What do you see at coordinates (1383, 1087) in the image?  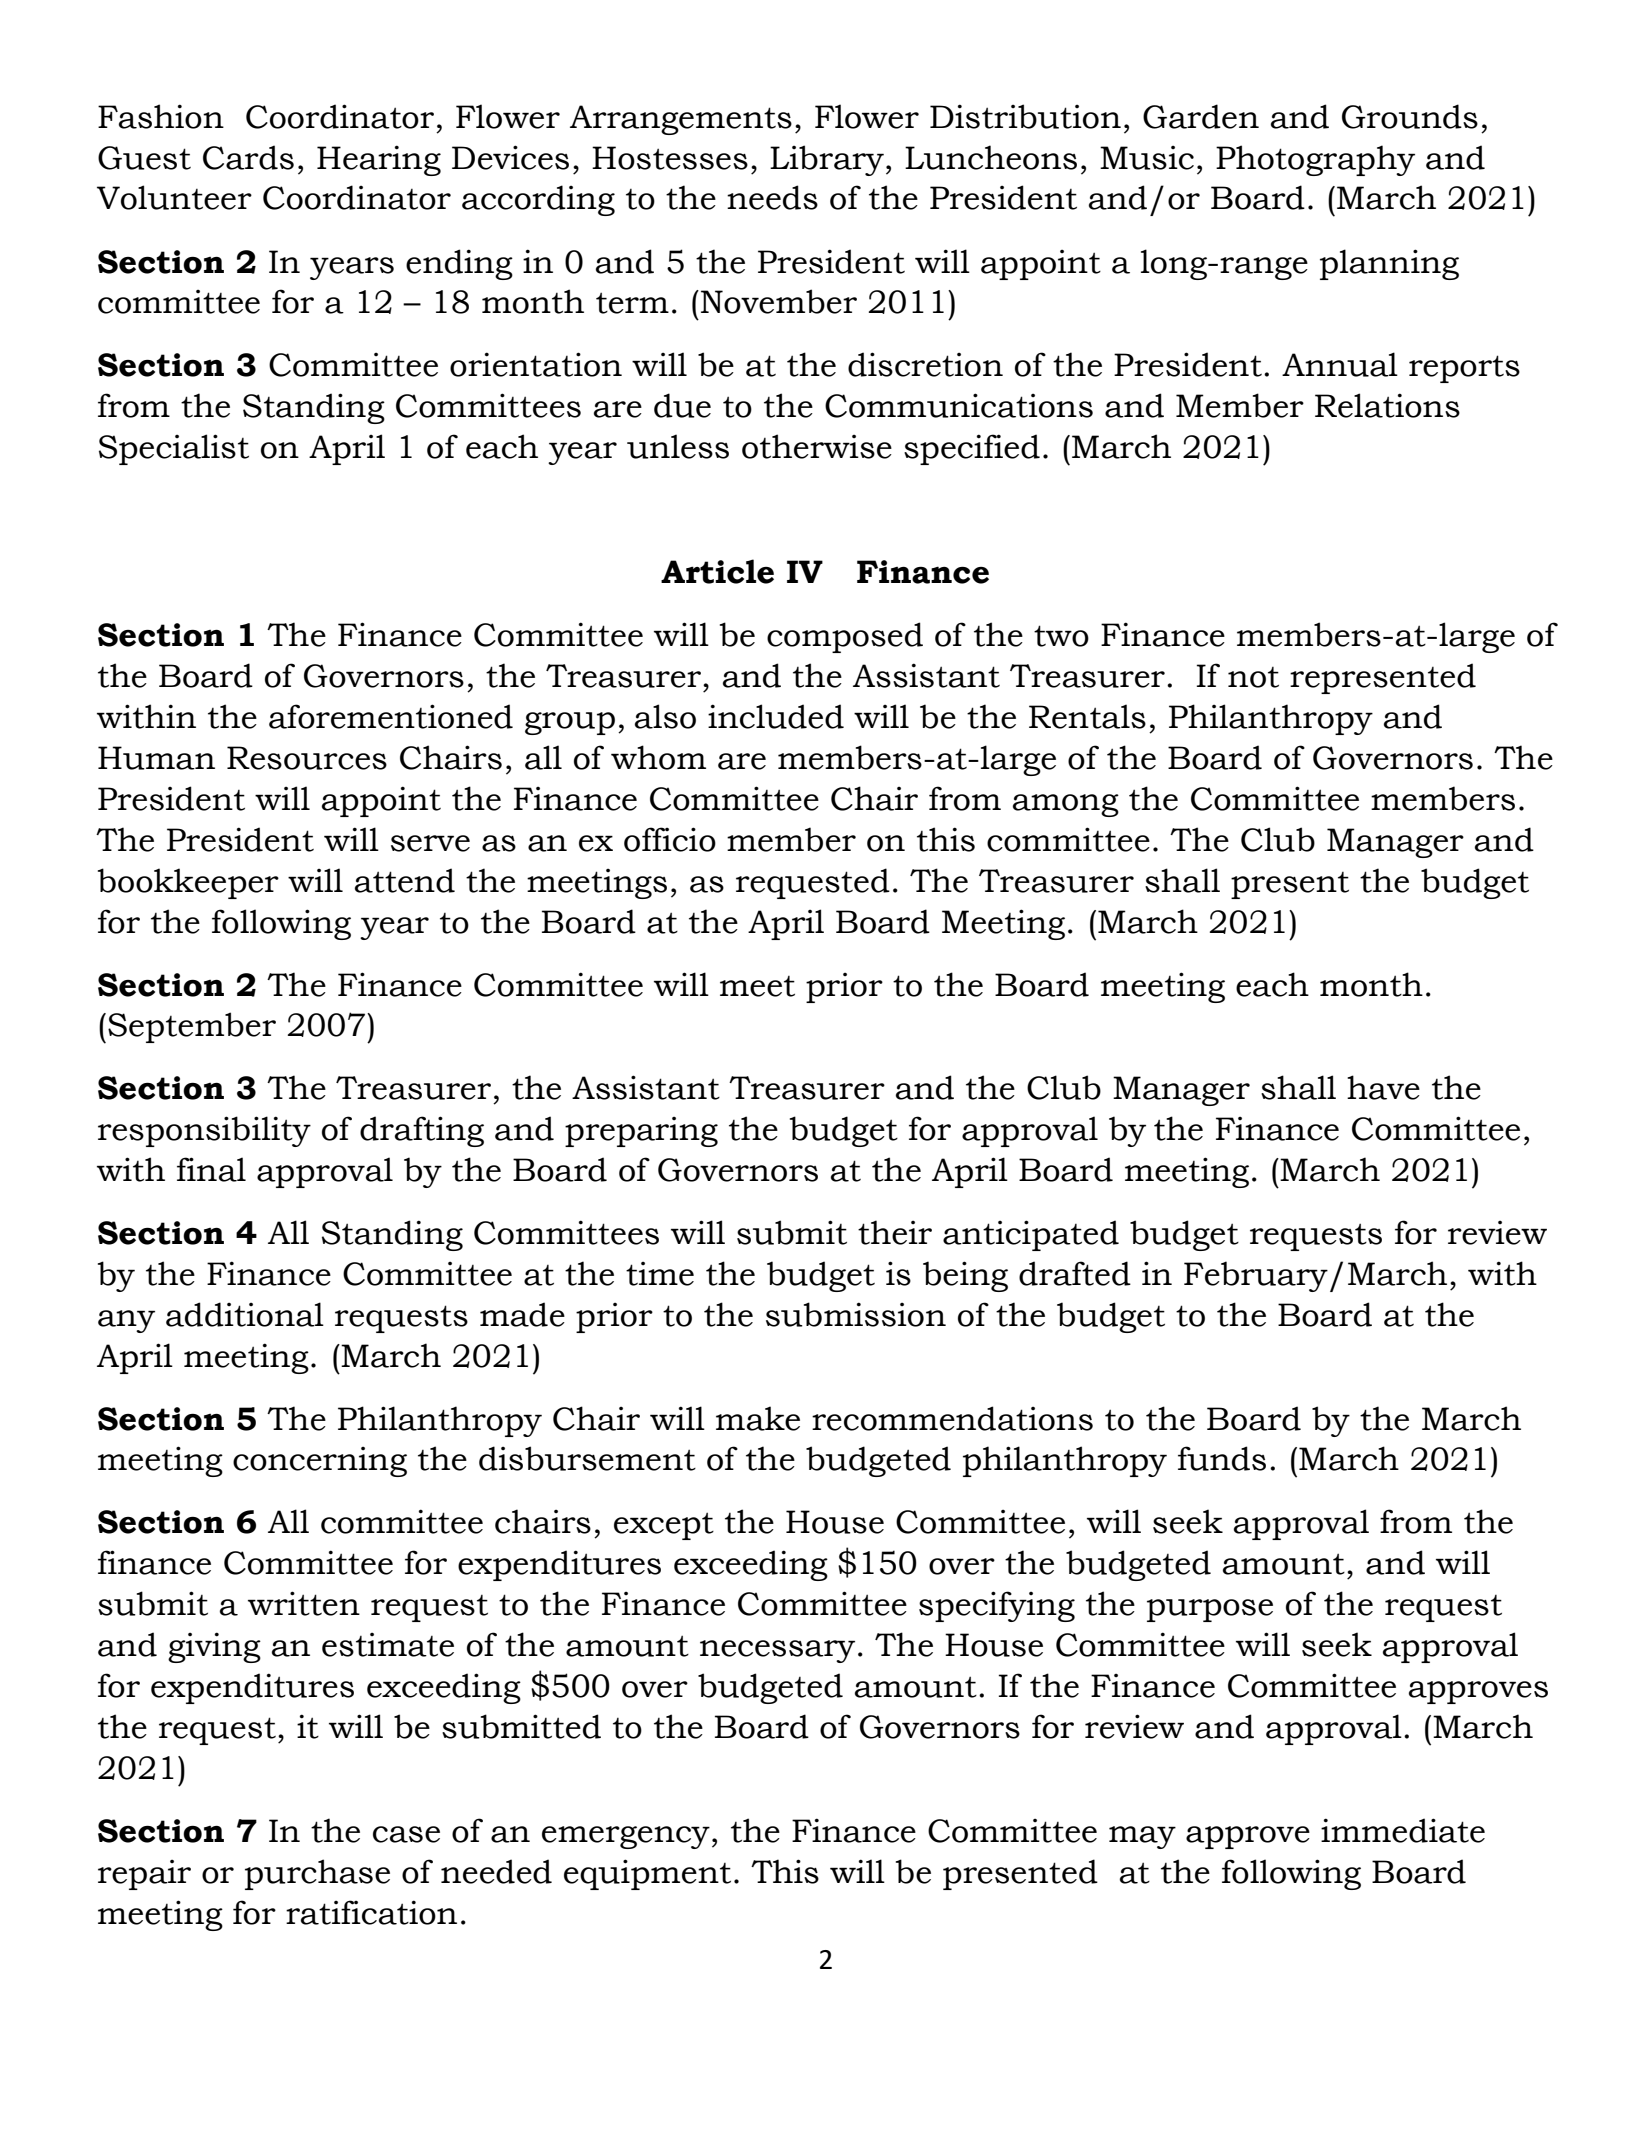 I see `have` at bounding box center [1383, 1087].
